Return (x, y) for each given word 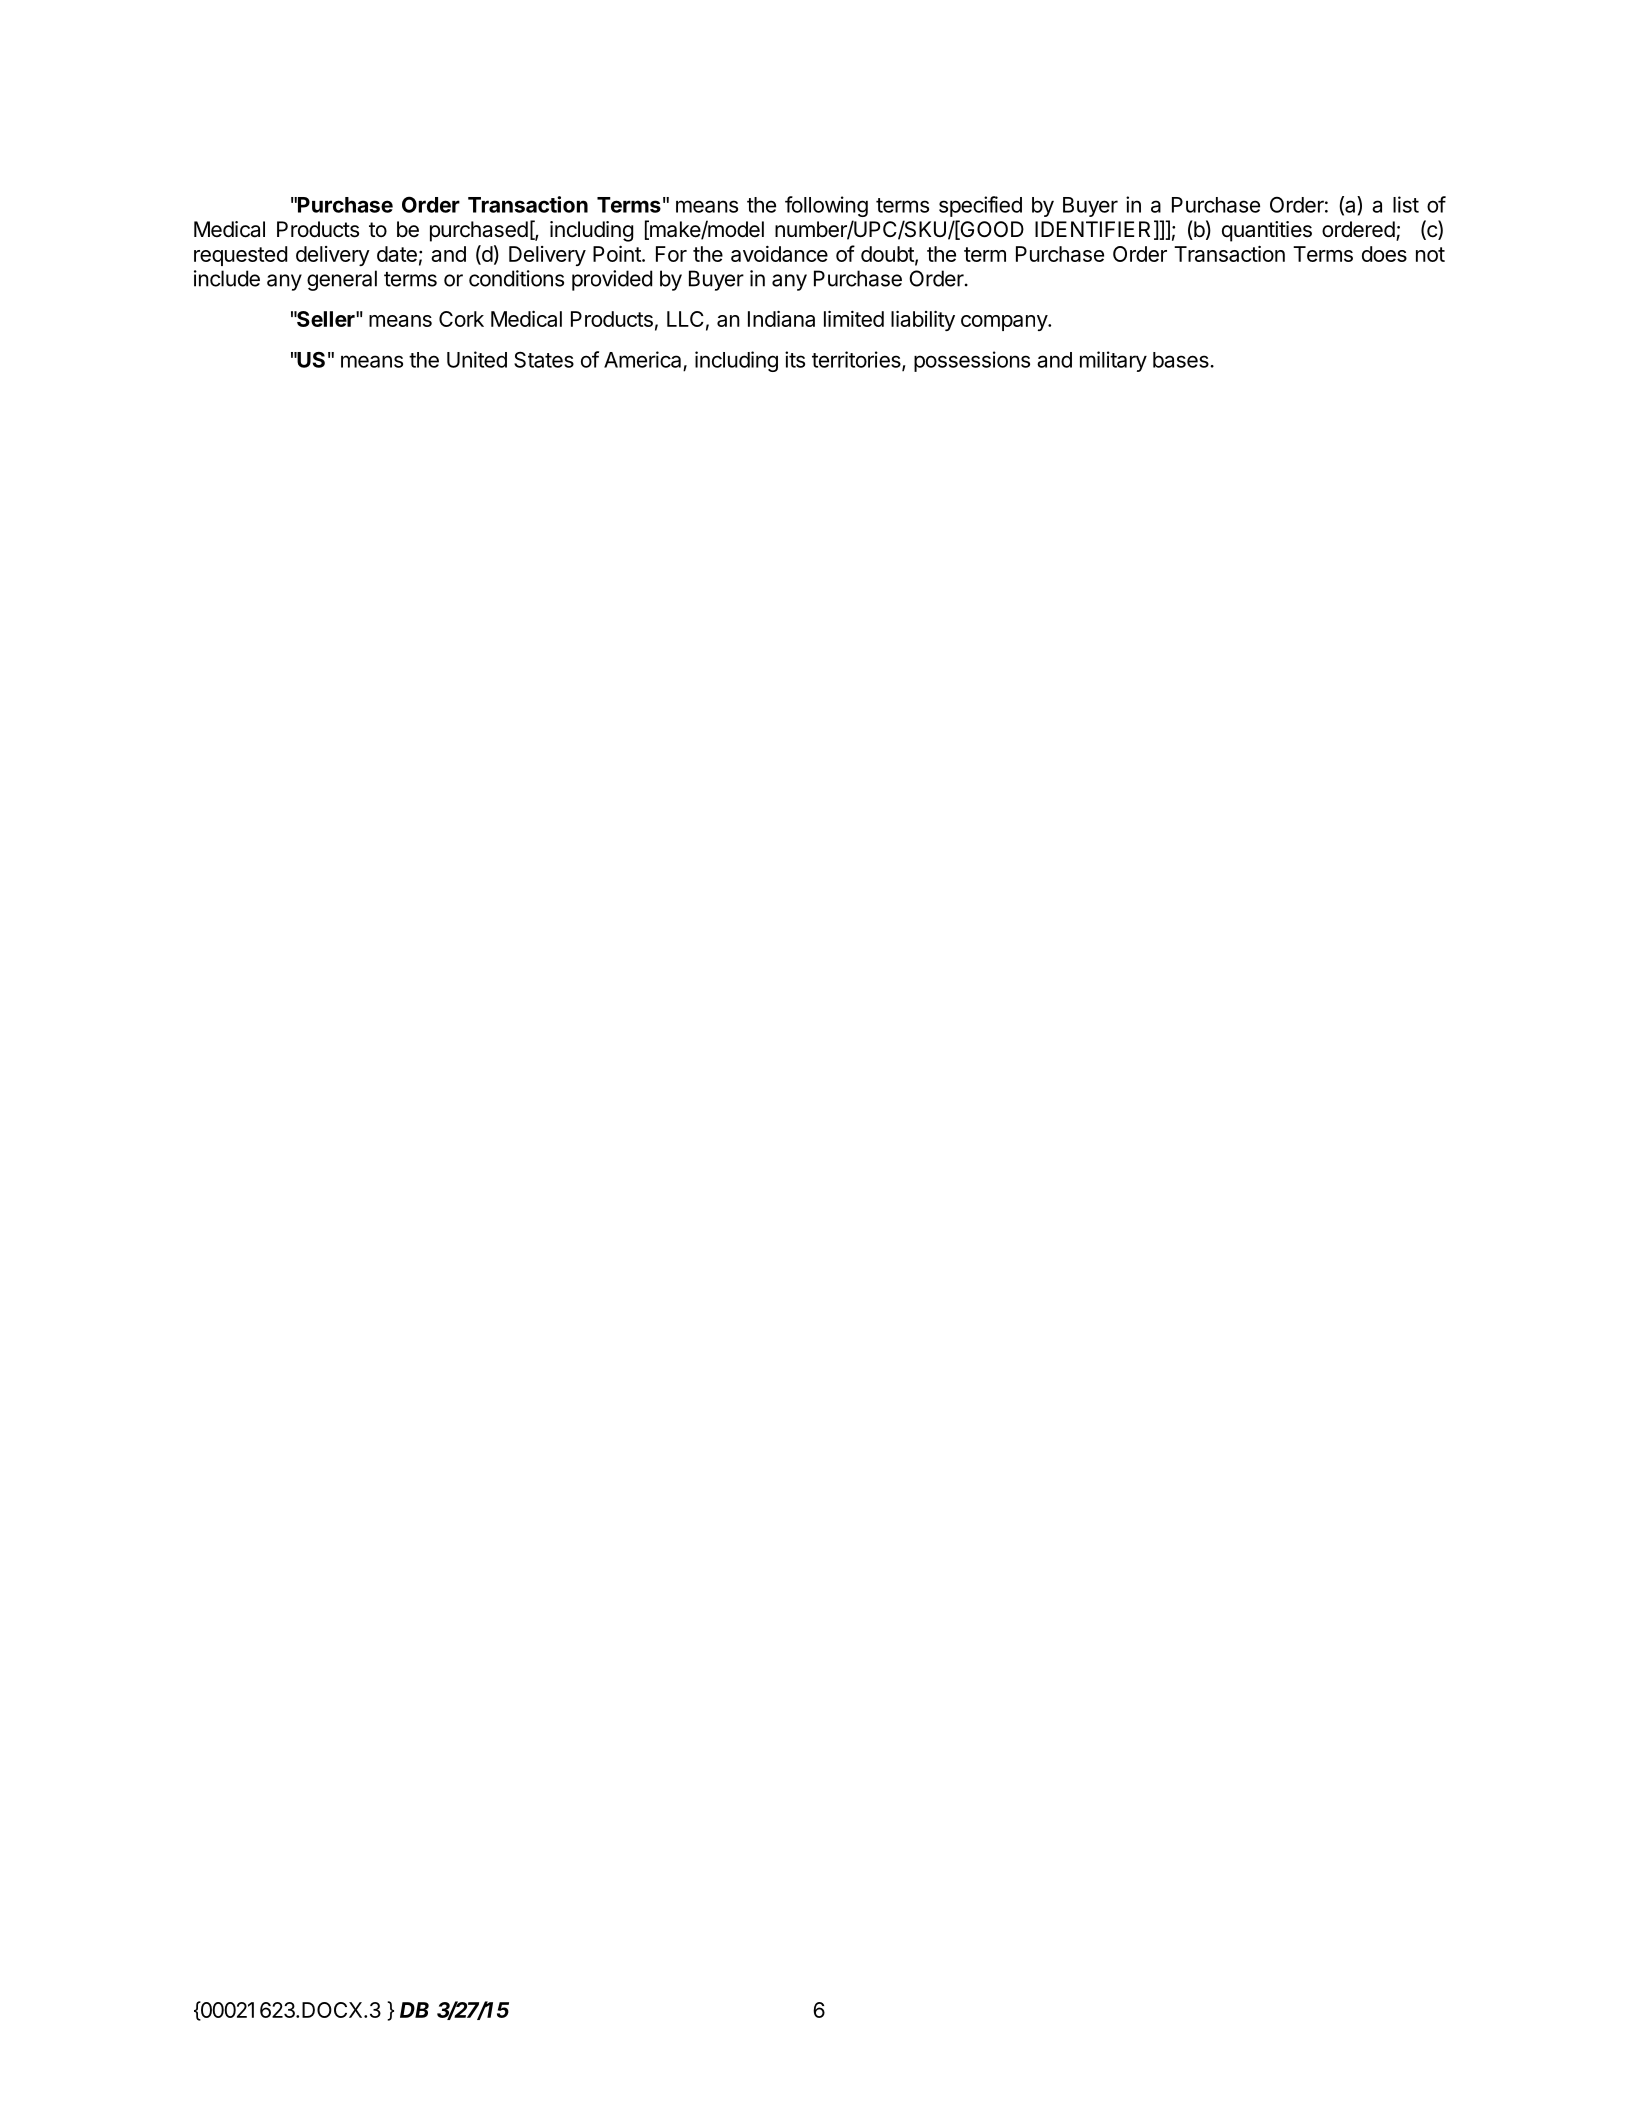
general (342, 280)
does (1384, 254)
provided (612, 280)
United (477, 359)
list (1406, 204)
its (795, 359)
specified (980, 206)
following (826, 206)
